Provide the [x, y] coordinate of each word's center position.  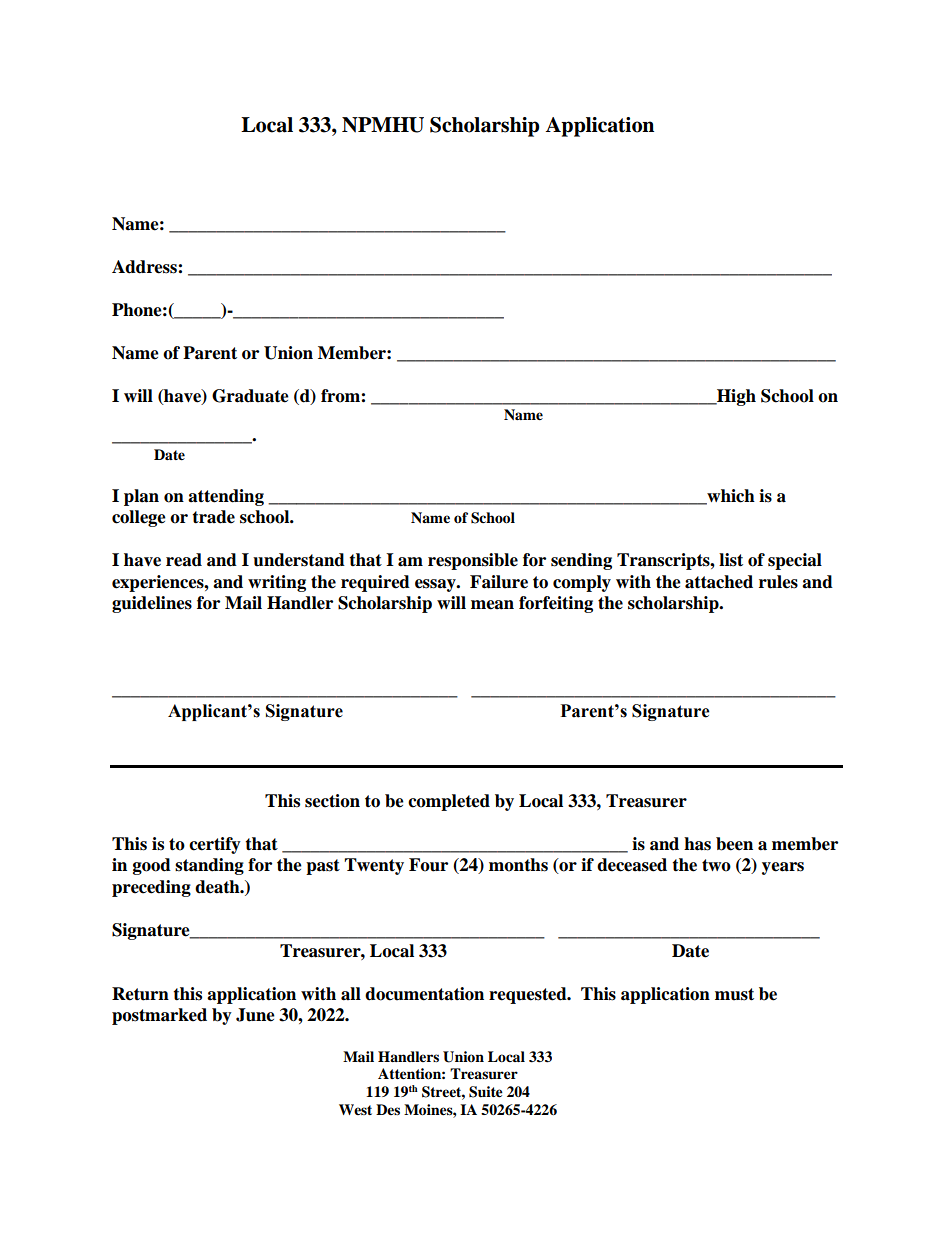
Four [428, 865]
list [731, 560]
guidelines [152, 604]
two [716, 865]
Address [145, 267]
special [795, 561]
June [255, 1015]
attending [226, 497]
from [341, 396]
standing [209, 866]
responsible [473, 561]
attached [719, 582]
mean [492, 605]
